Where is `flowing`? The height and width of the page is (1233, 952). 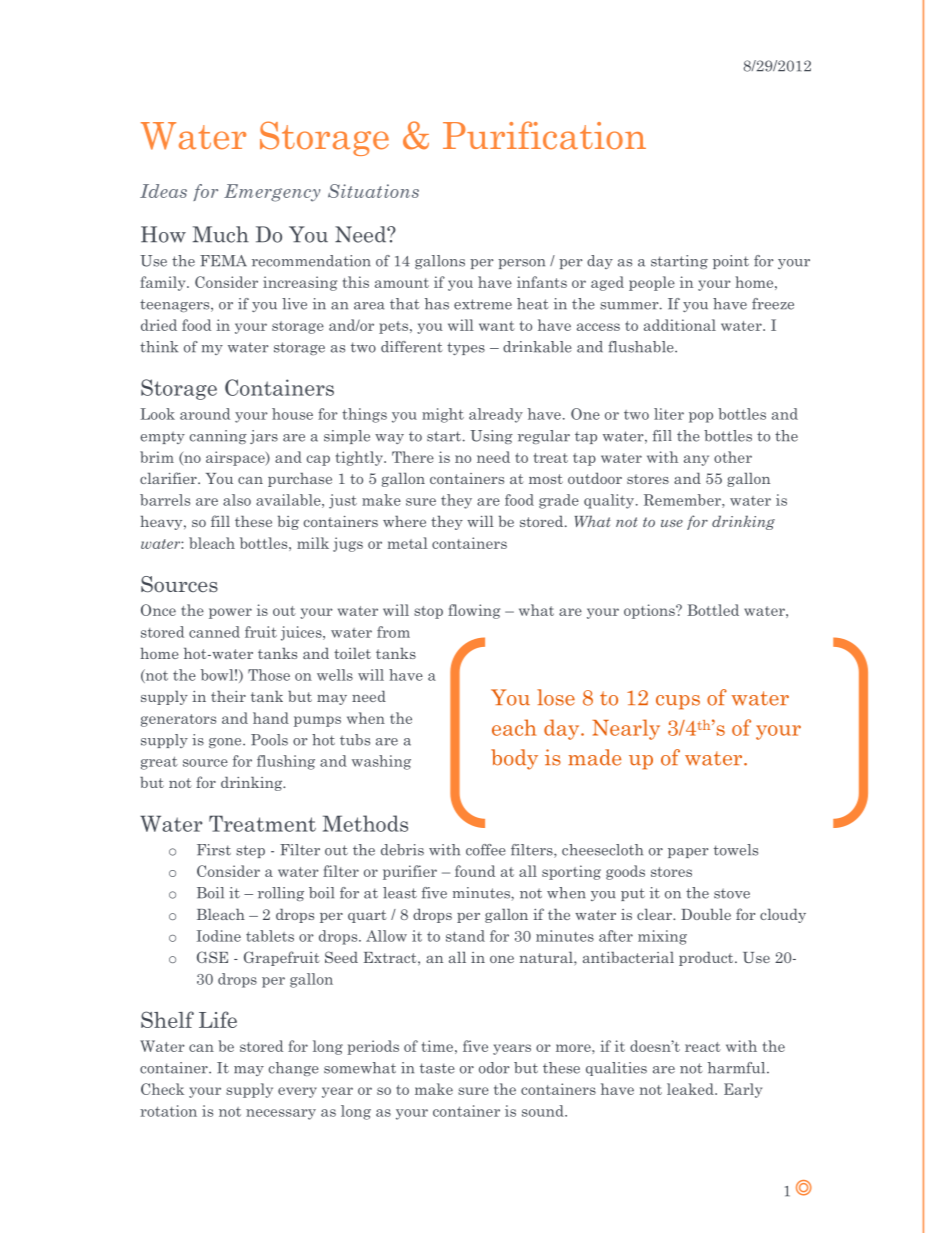
flowing is located at coordinates (474, 611).
